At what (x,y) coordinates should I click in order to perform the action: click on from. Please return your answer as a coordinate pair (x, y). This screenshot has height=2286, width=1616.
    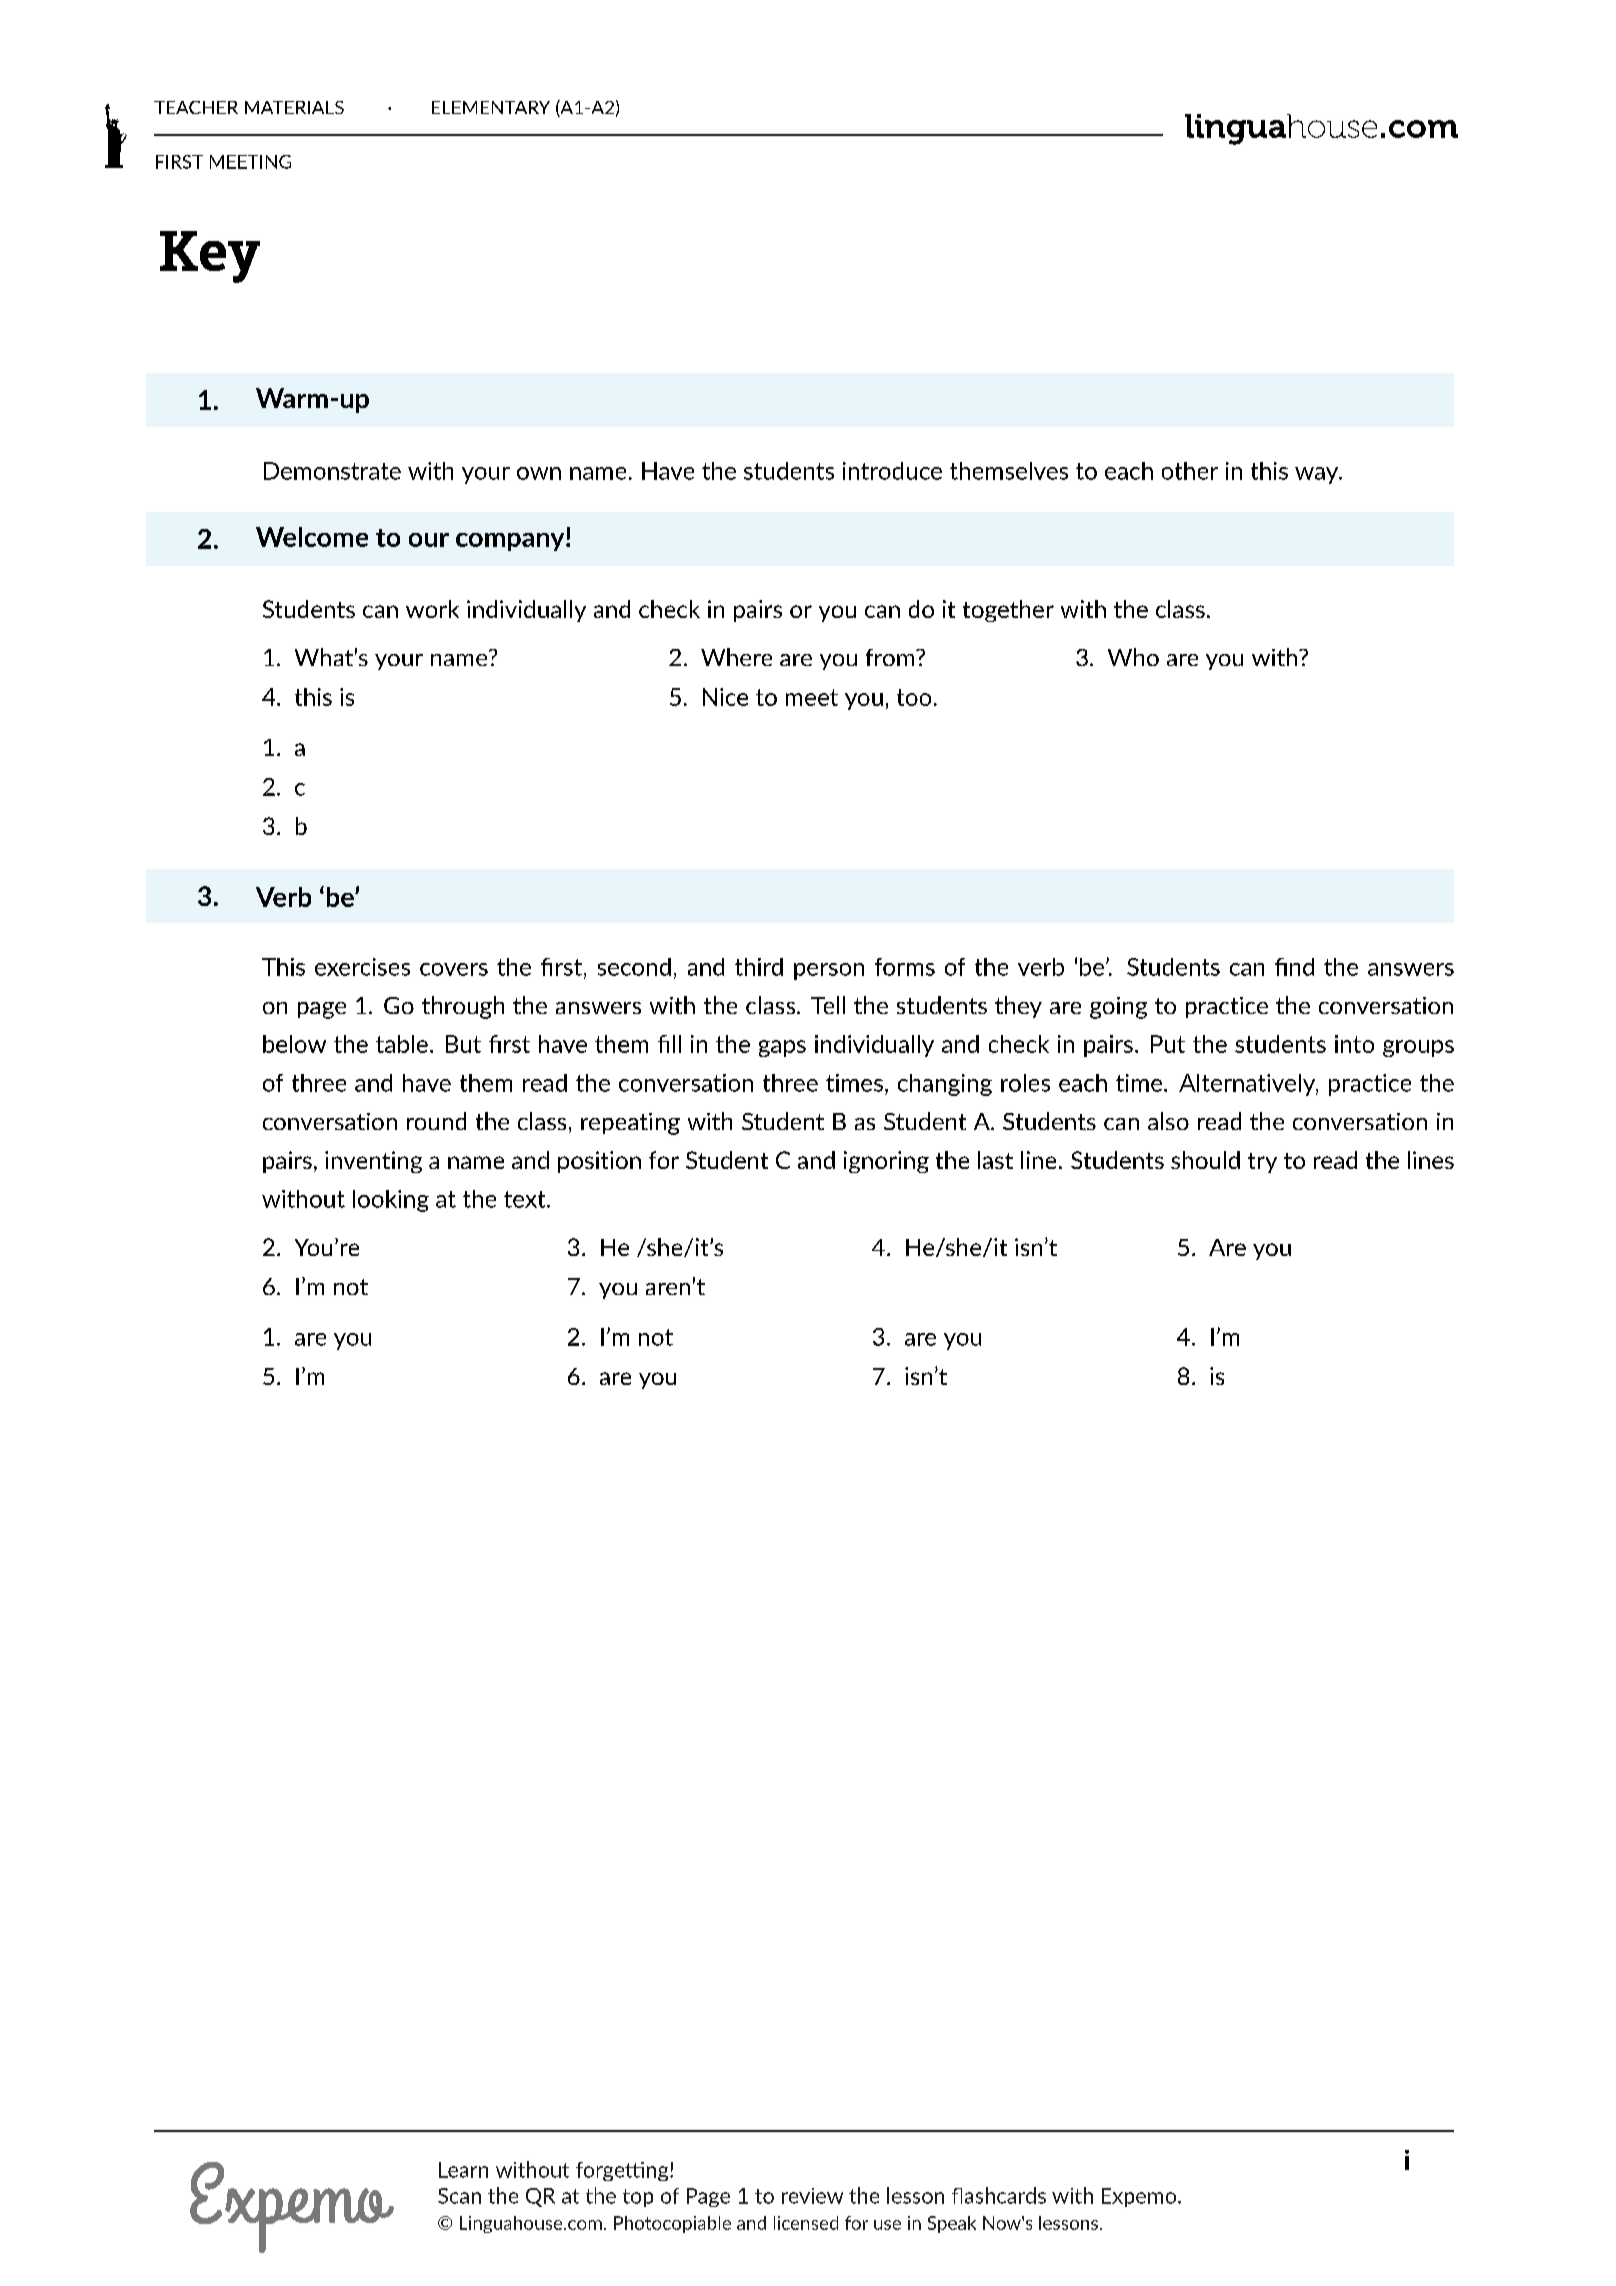
    Looking at the image, I should click on (891, 657).
